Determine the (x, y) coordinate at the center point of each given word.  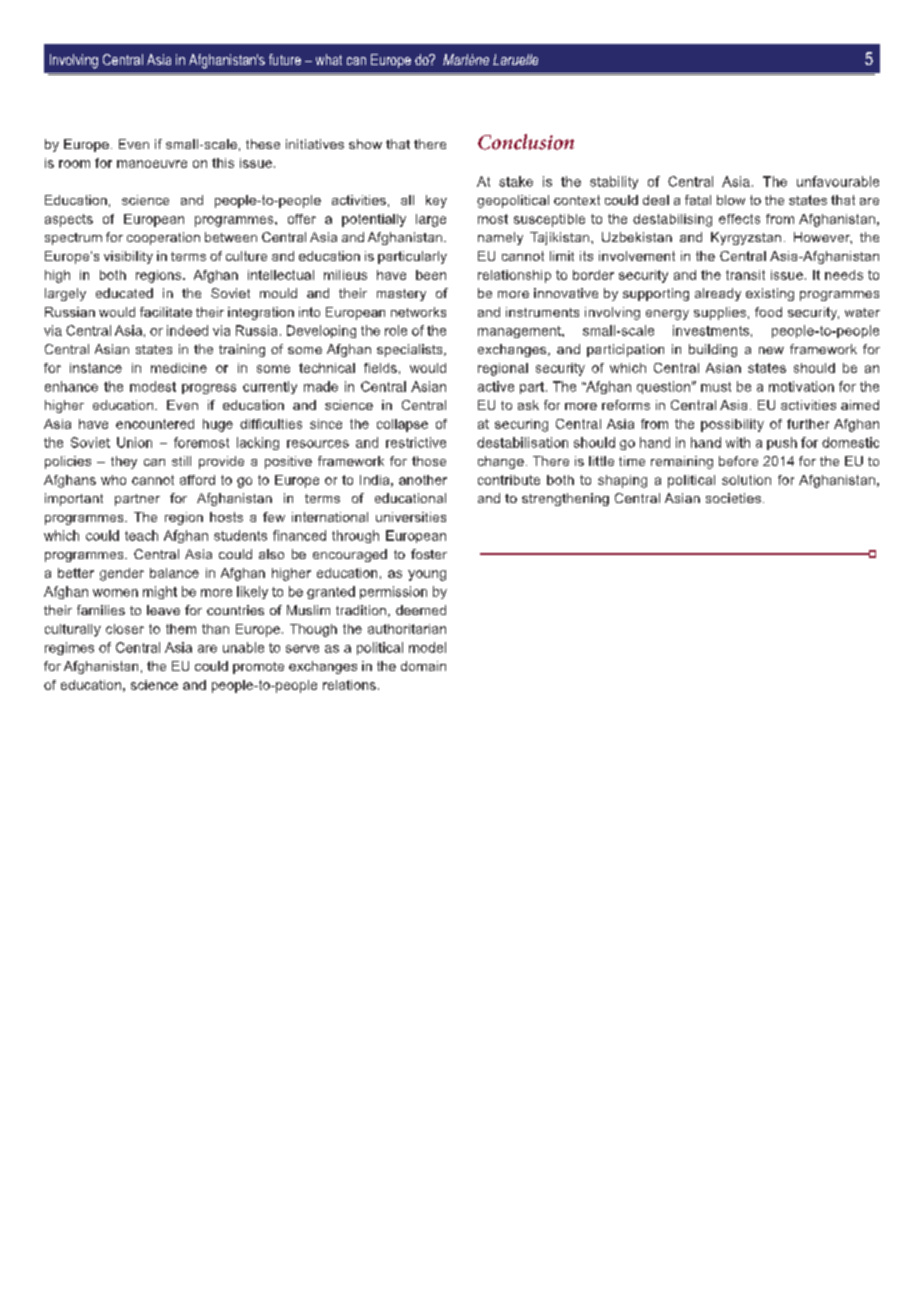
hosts (226, 517)
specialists (411, 350)
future (285, 59)
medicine (179, 368)
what (329, 59)
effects (739, 219)
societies (733, 498)
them (181, 629)
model (427, 647)
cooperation (163, 238)
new (771, 350)
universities (411, 517)
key (436, 201)
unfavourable (838, 181)
